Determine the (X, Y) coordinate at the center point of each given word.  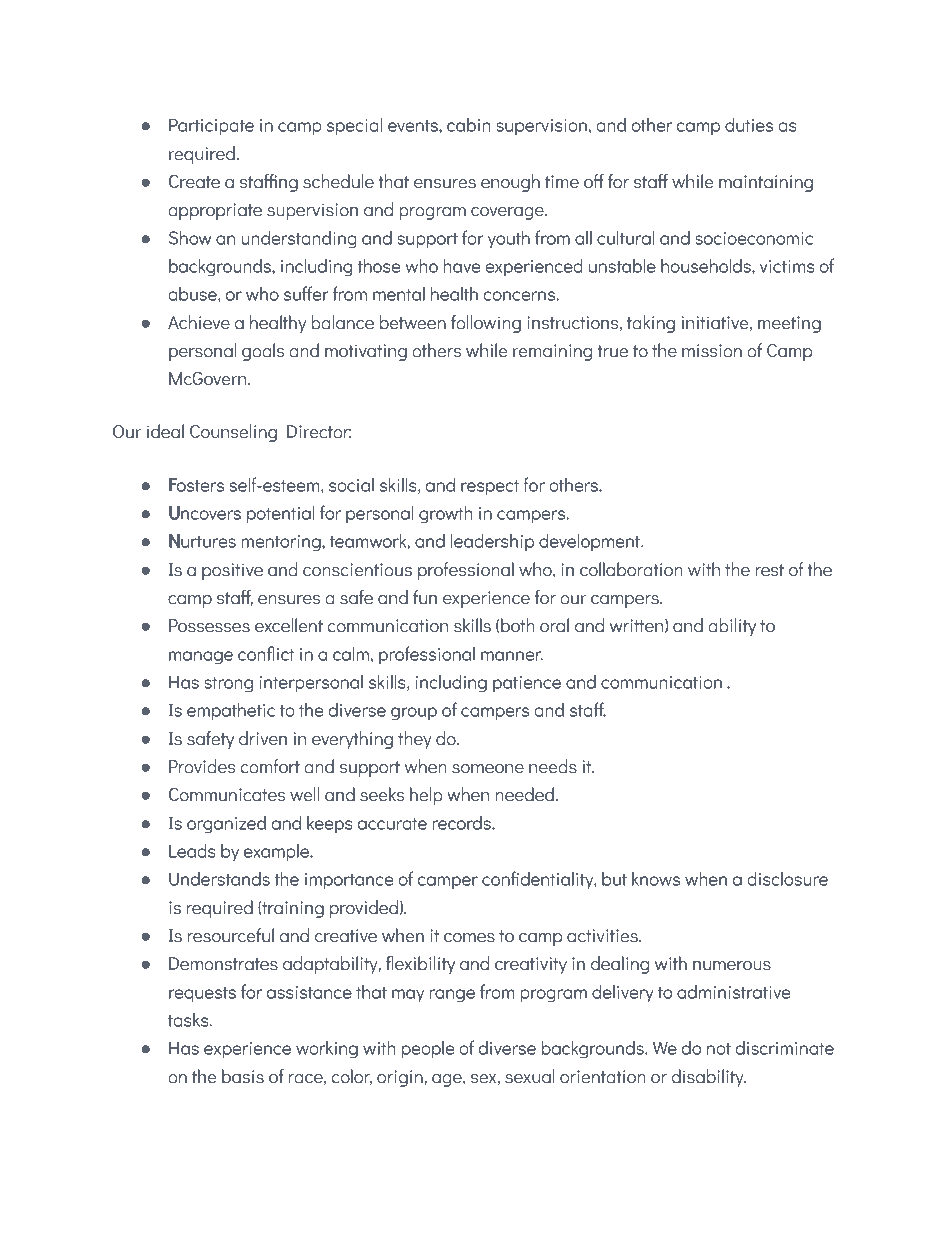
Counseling (233, 433)
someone (488, 769)
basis (243, 1076)
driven (263, 738)
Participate (211, 127)
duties (749, 125)
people (428, 1050)
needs (553, 766)
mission (712, 351)
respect (490, 488)
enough (510, 183)
